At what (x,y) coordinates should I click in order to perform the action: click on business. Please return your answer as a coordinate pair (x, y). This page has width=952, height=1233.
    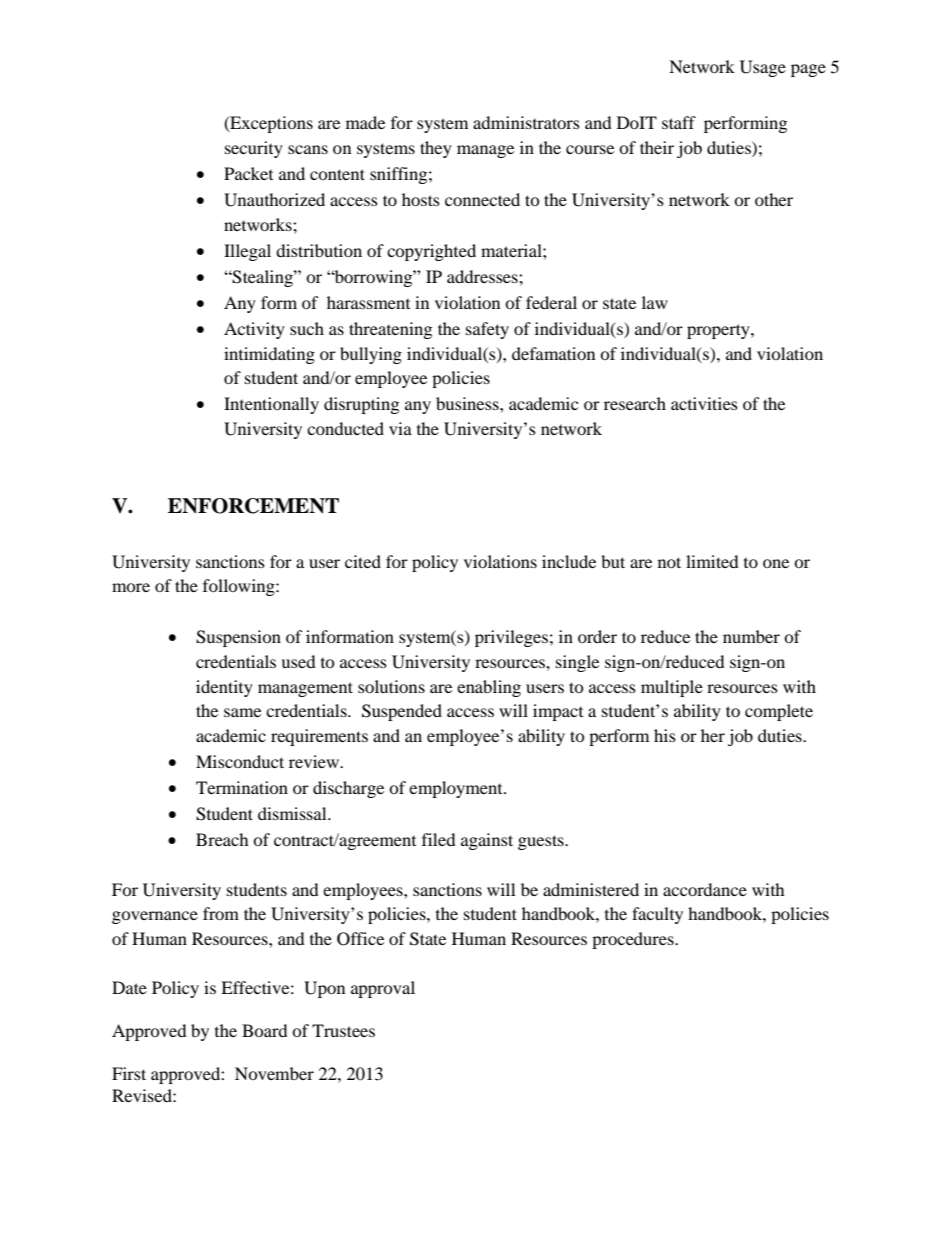
    Looking at the image, I should click on (468, 403).
